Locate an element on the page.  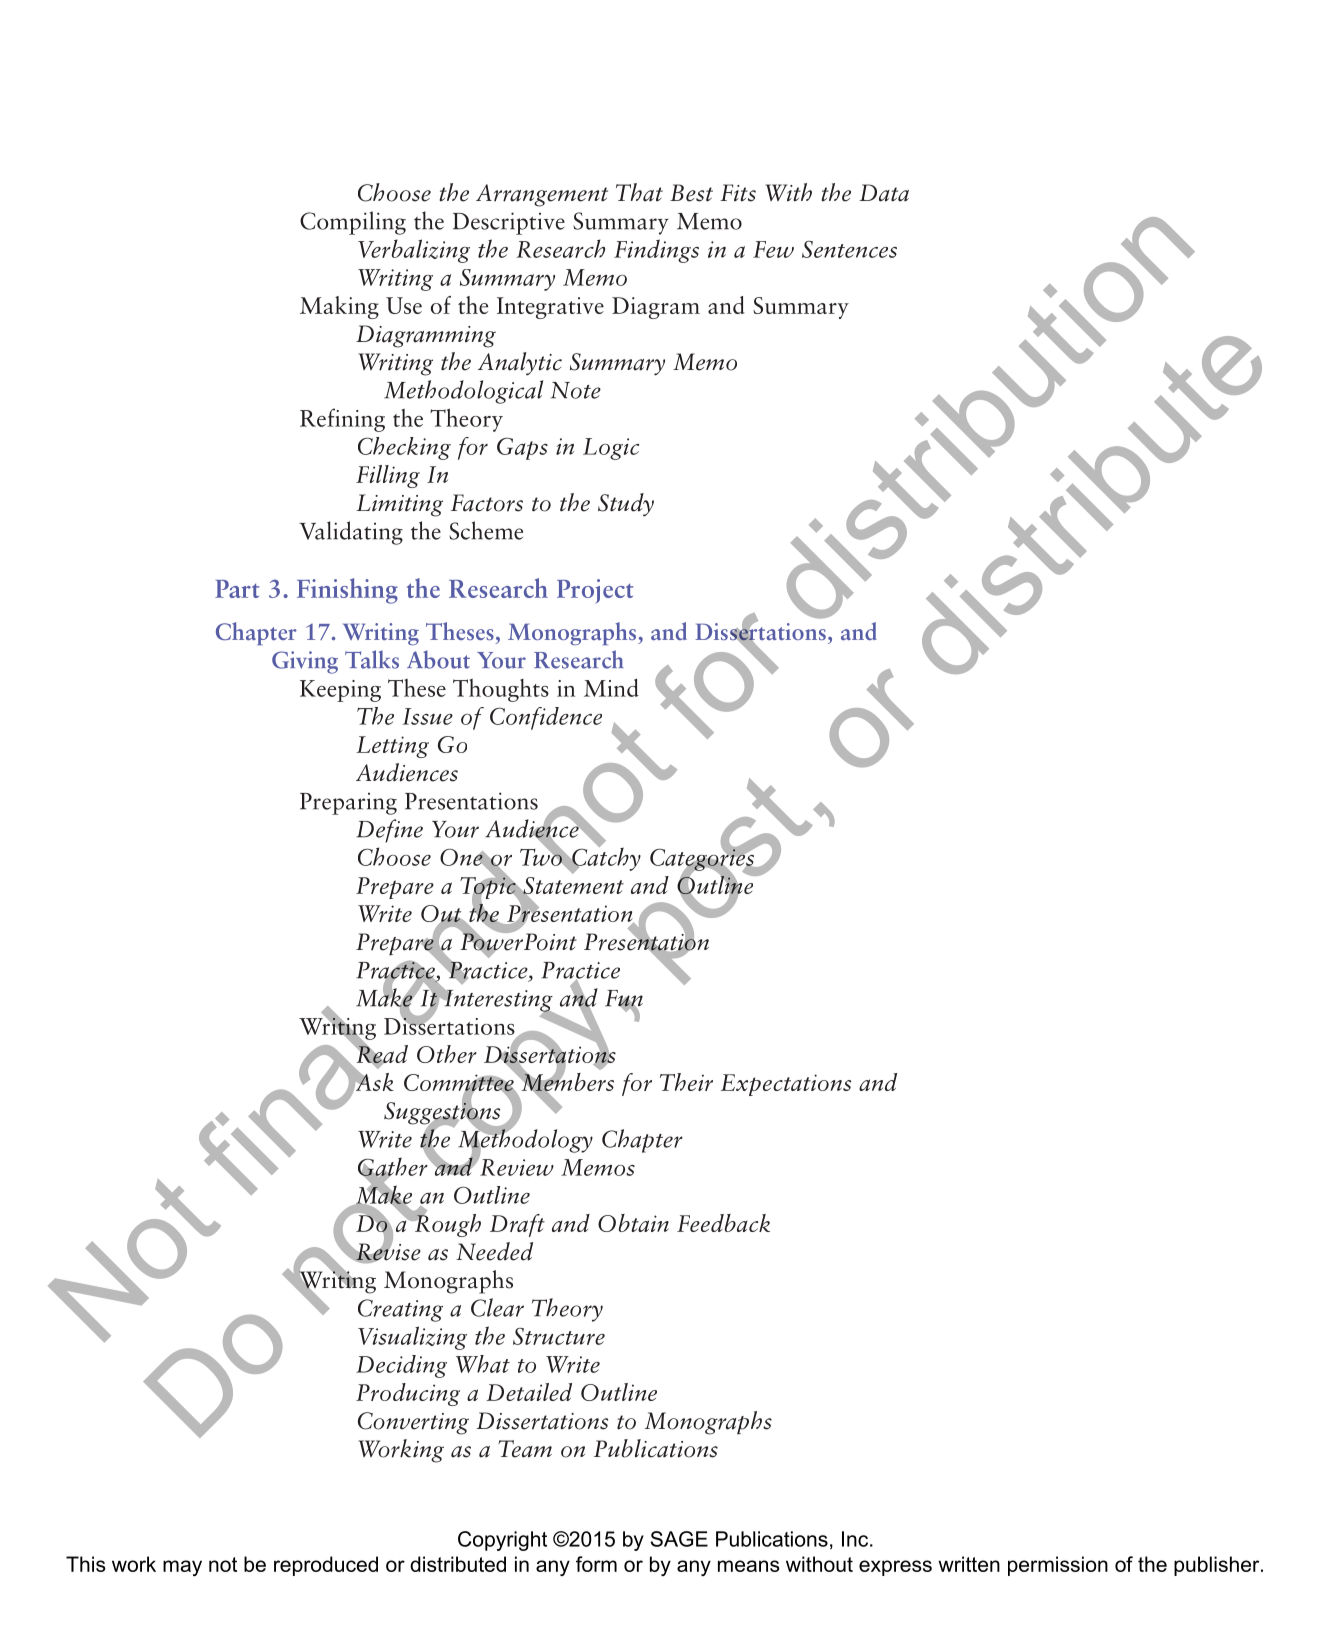
may is located at coordinates (182, 1568).
